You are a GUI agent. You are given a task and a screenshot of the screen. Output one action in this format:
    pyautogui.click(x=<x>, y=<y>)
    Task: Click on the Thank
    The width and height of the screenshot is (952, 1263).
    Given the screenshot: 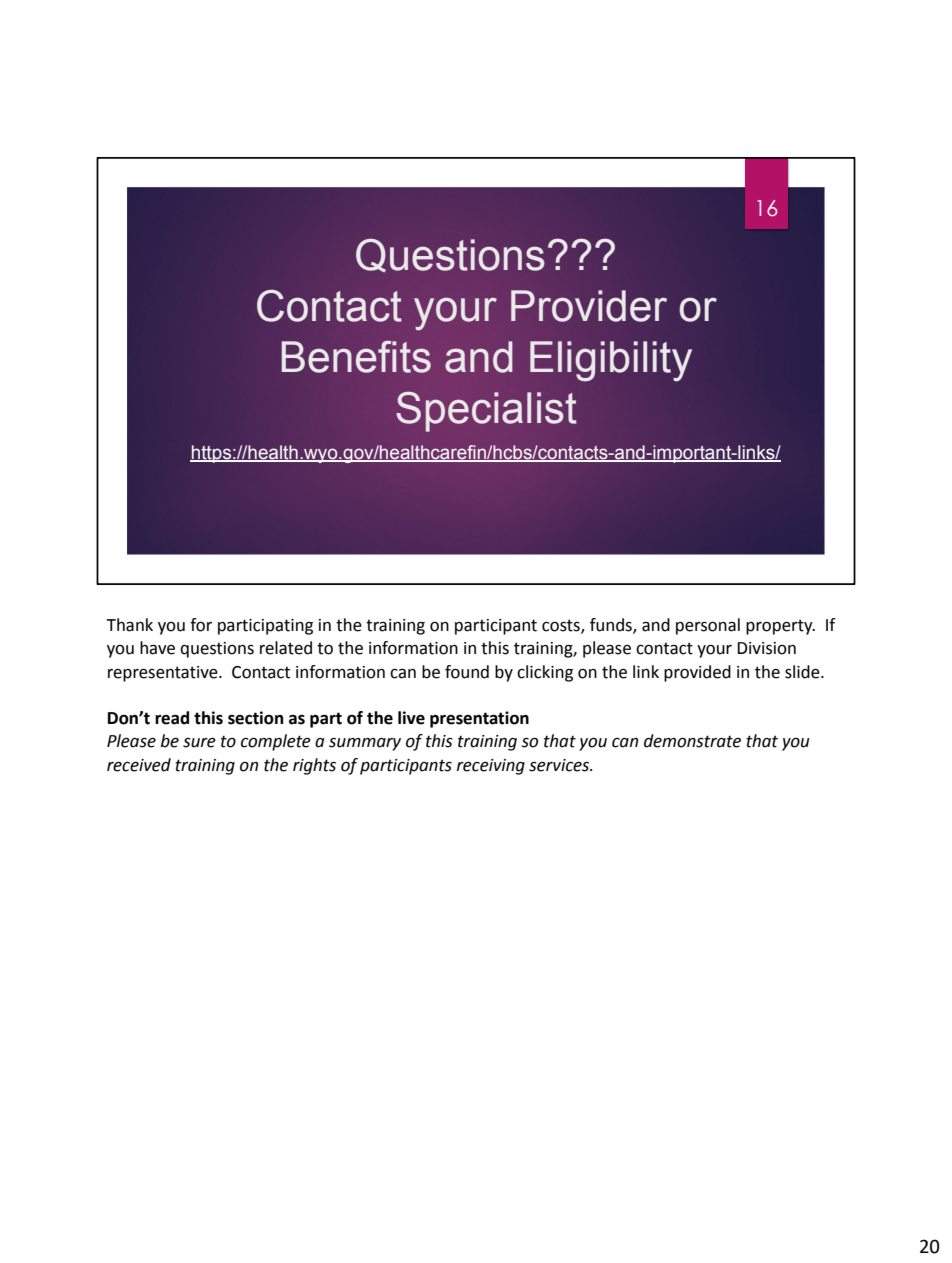 What is the action you would take?
    pyautogui.click(x=129, y=625)
